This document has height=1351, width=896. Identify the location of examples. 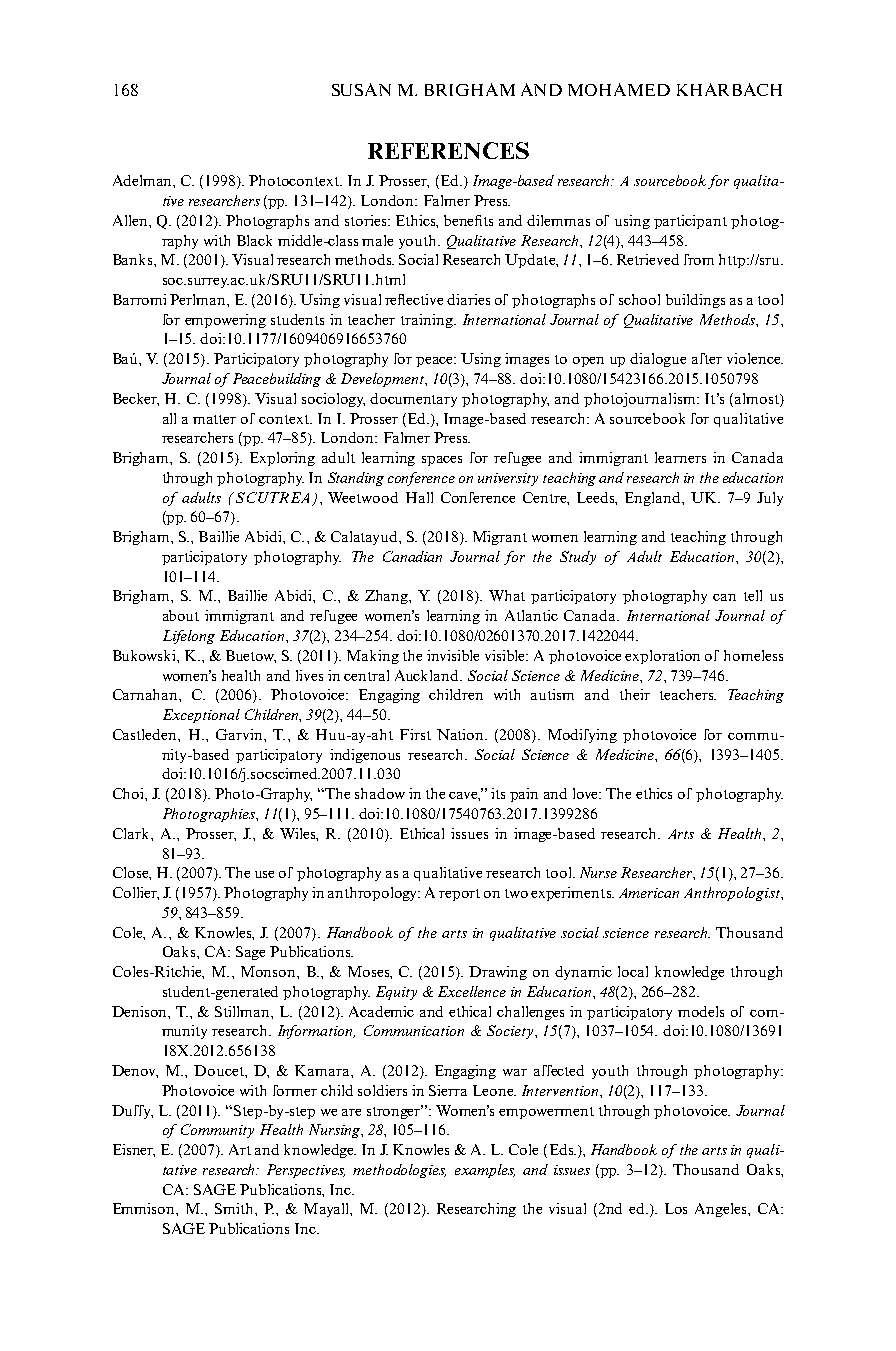
(485, 1171).
